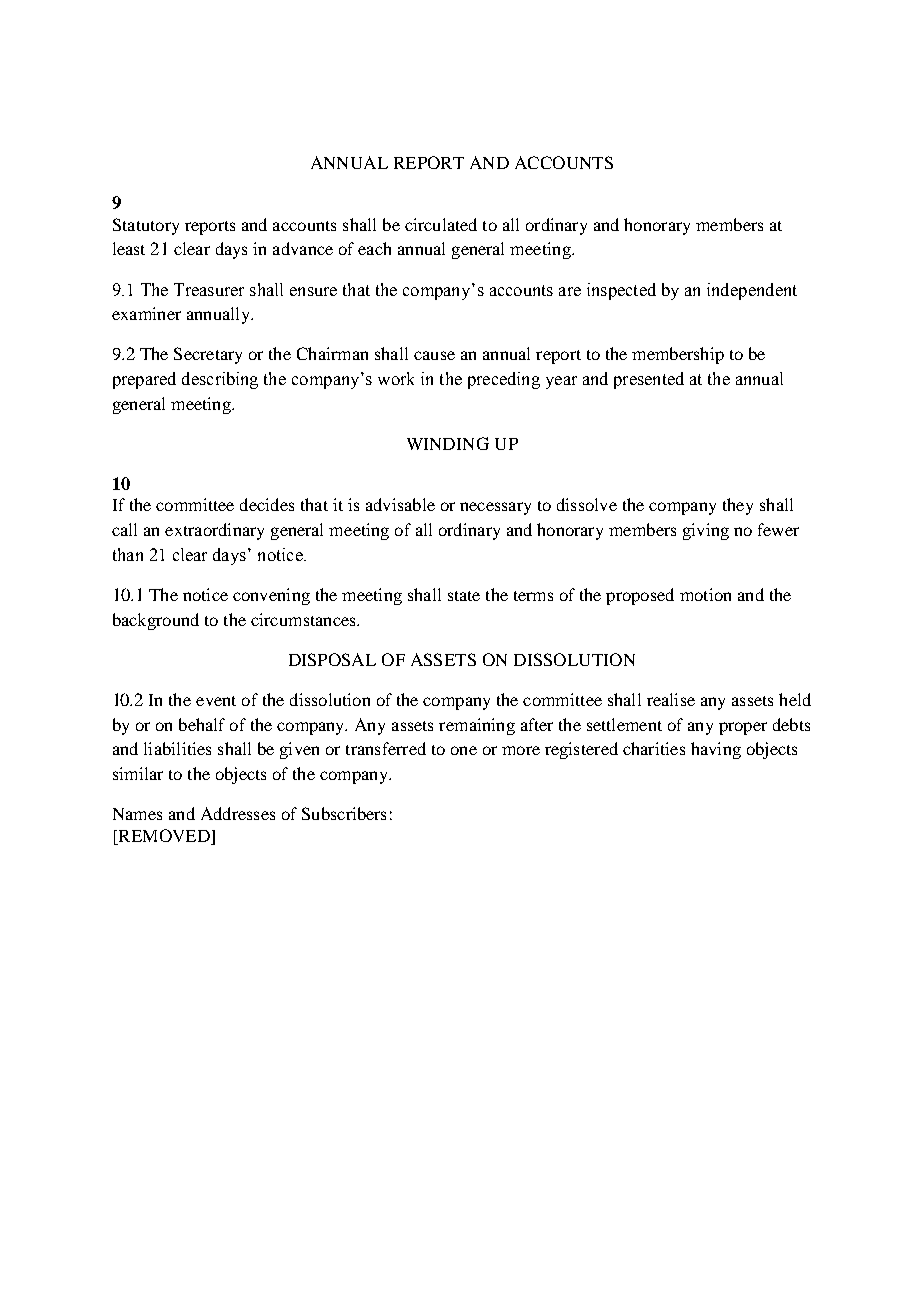 This image has width=924, height=1308. What do you see at coordinates (752, 291) in the image?
I see `independent` at bounding box center [752, 291].
